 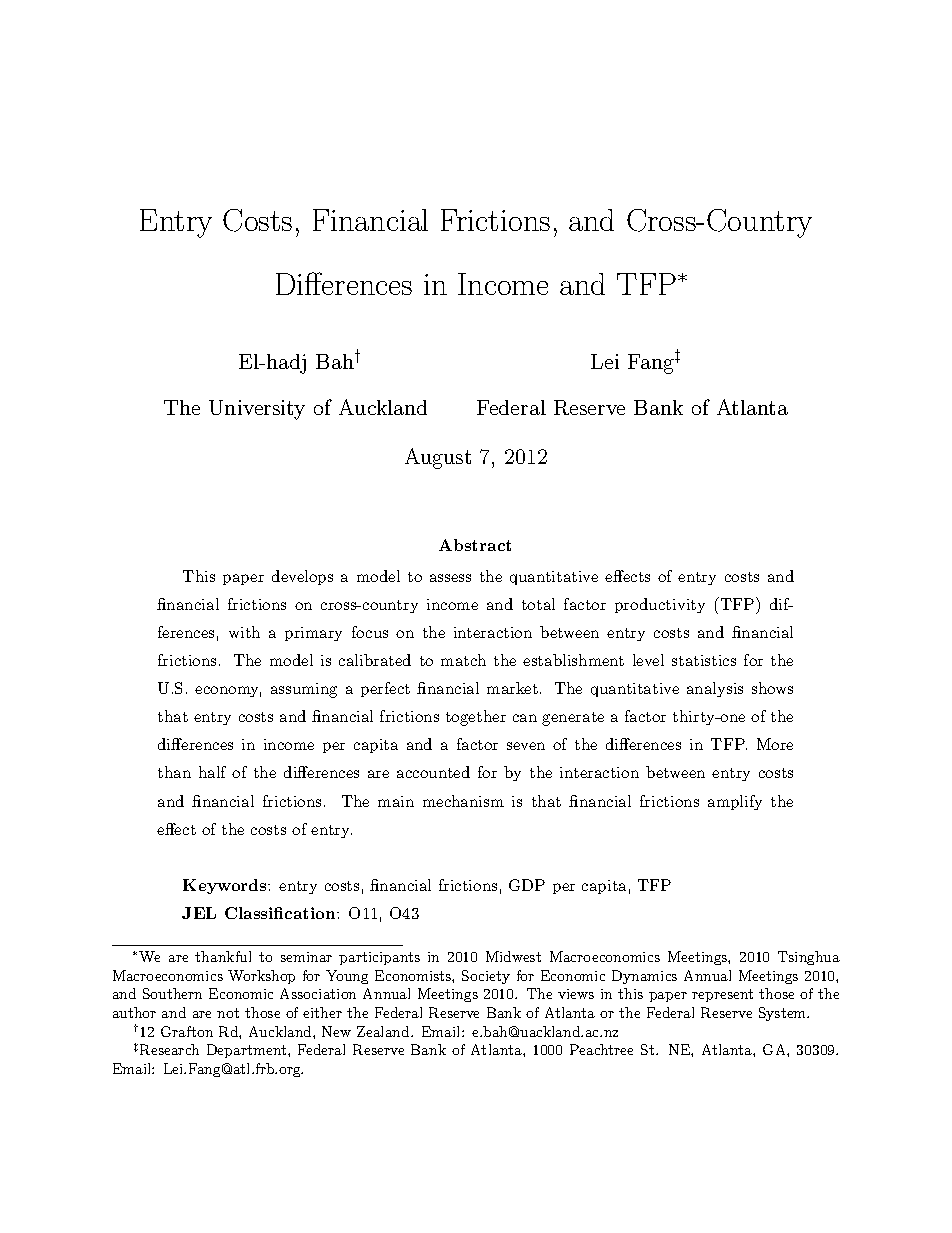 What do you see at coordinates (735, 802) in the screenshot?
I see `amplify` at bounding box center [735, 802].
